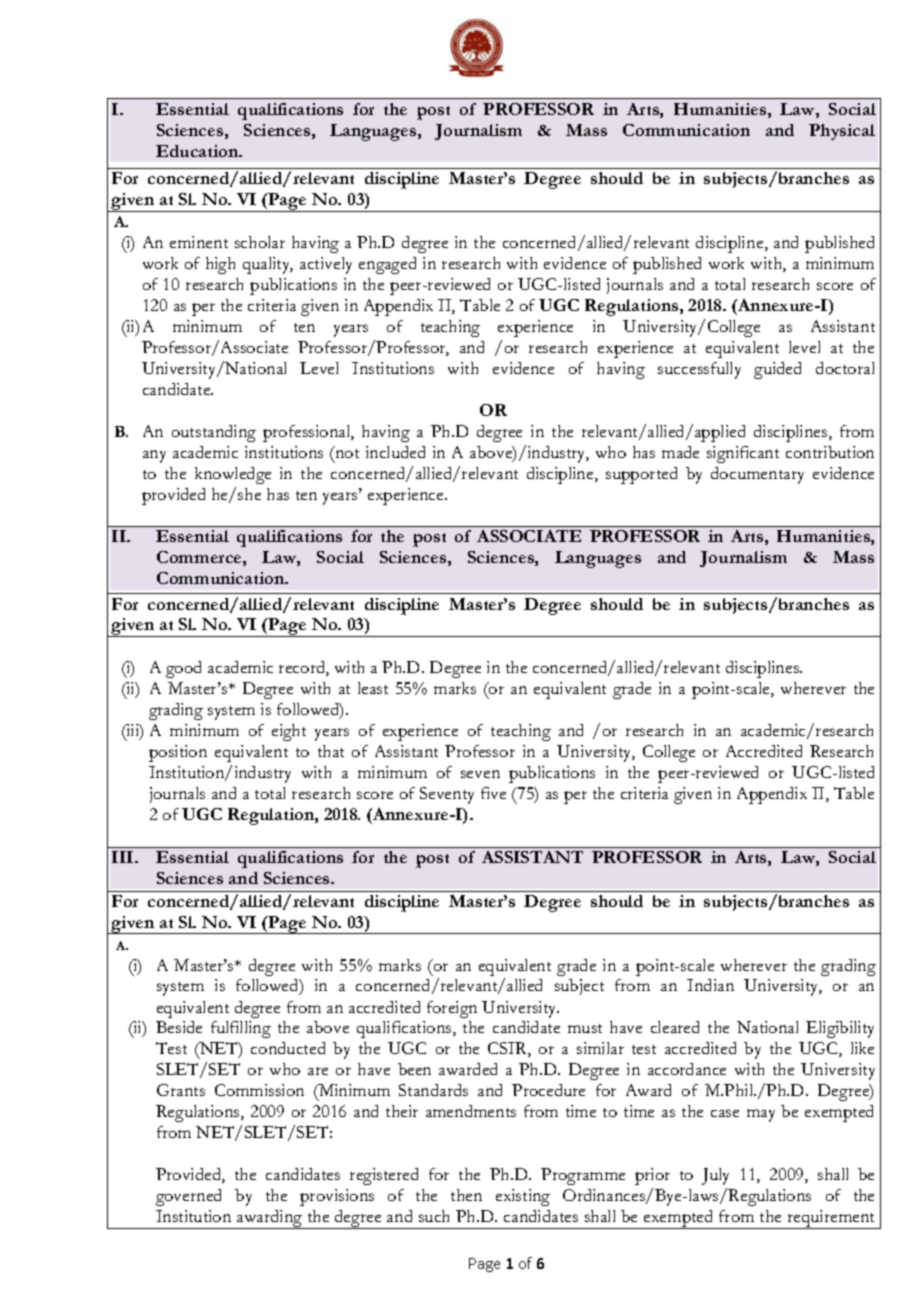 The height and width of the image is (1308, 924). Describe the element at coordinates (387, 265) in the image. I see `engaged` at that location.
